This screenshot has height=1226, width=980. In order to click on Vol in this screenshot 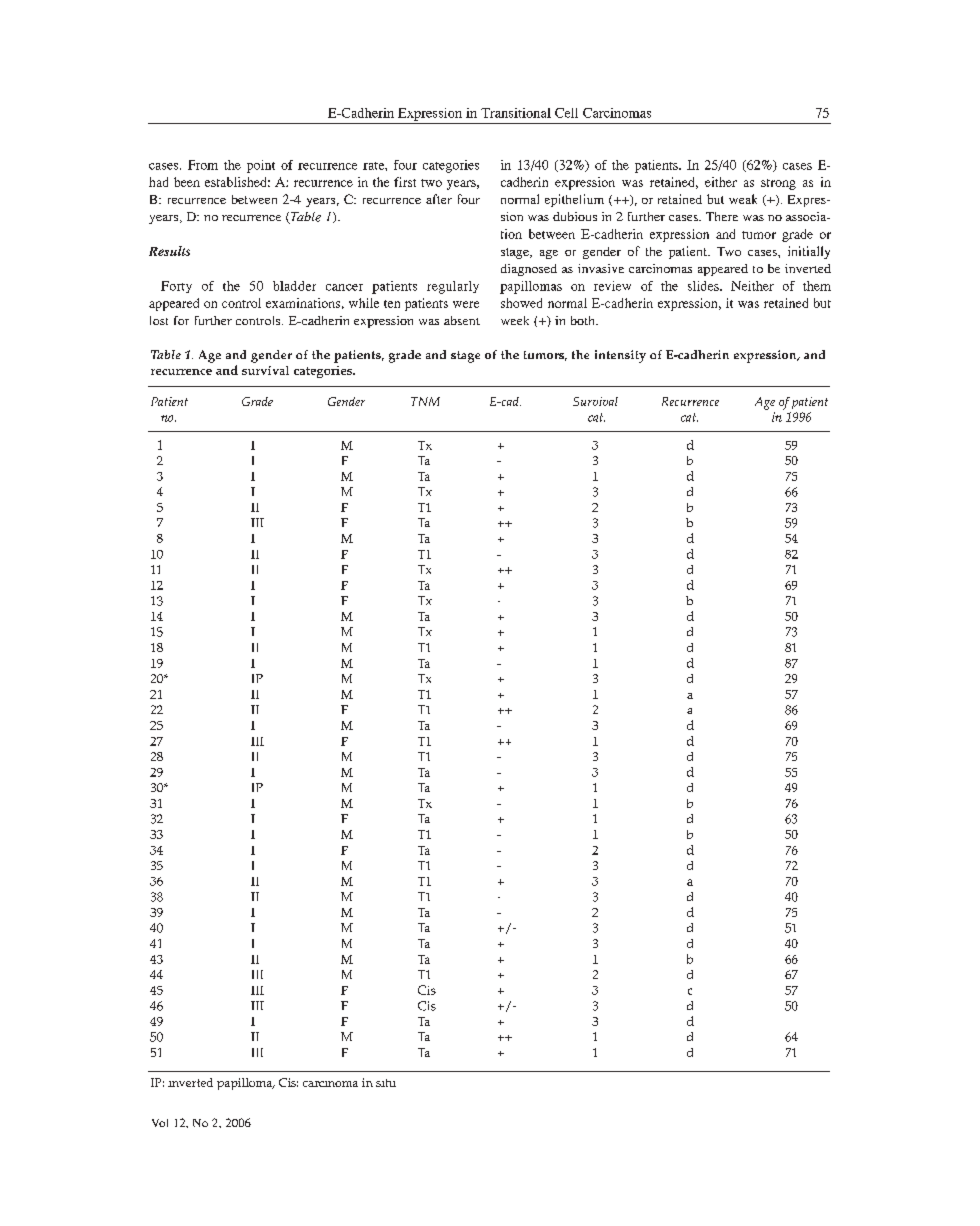, I will do `click(160, 1123)`.
